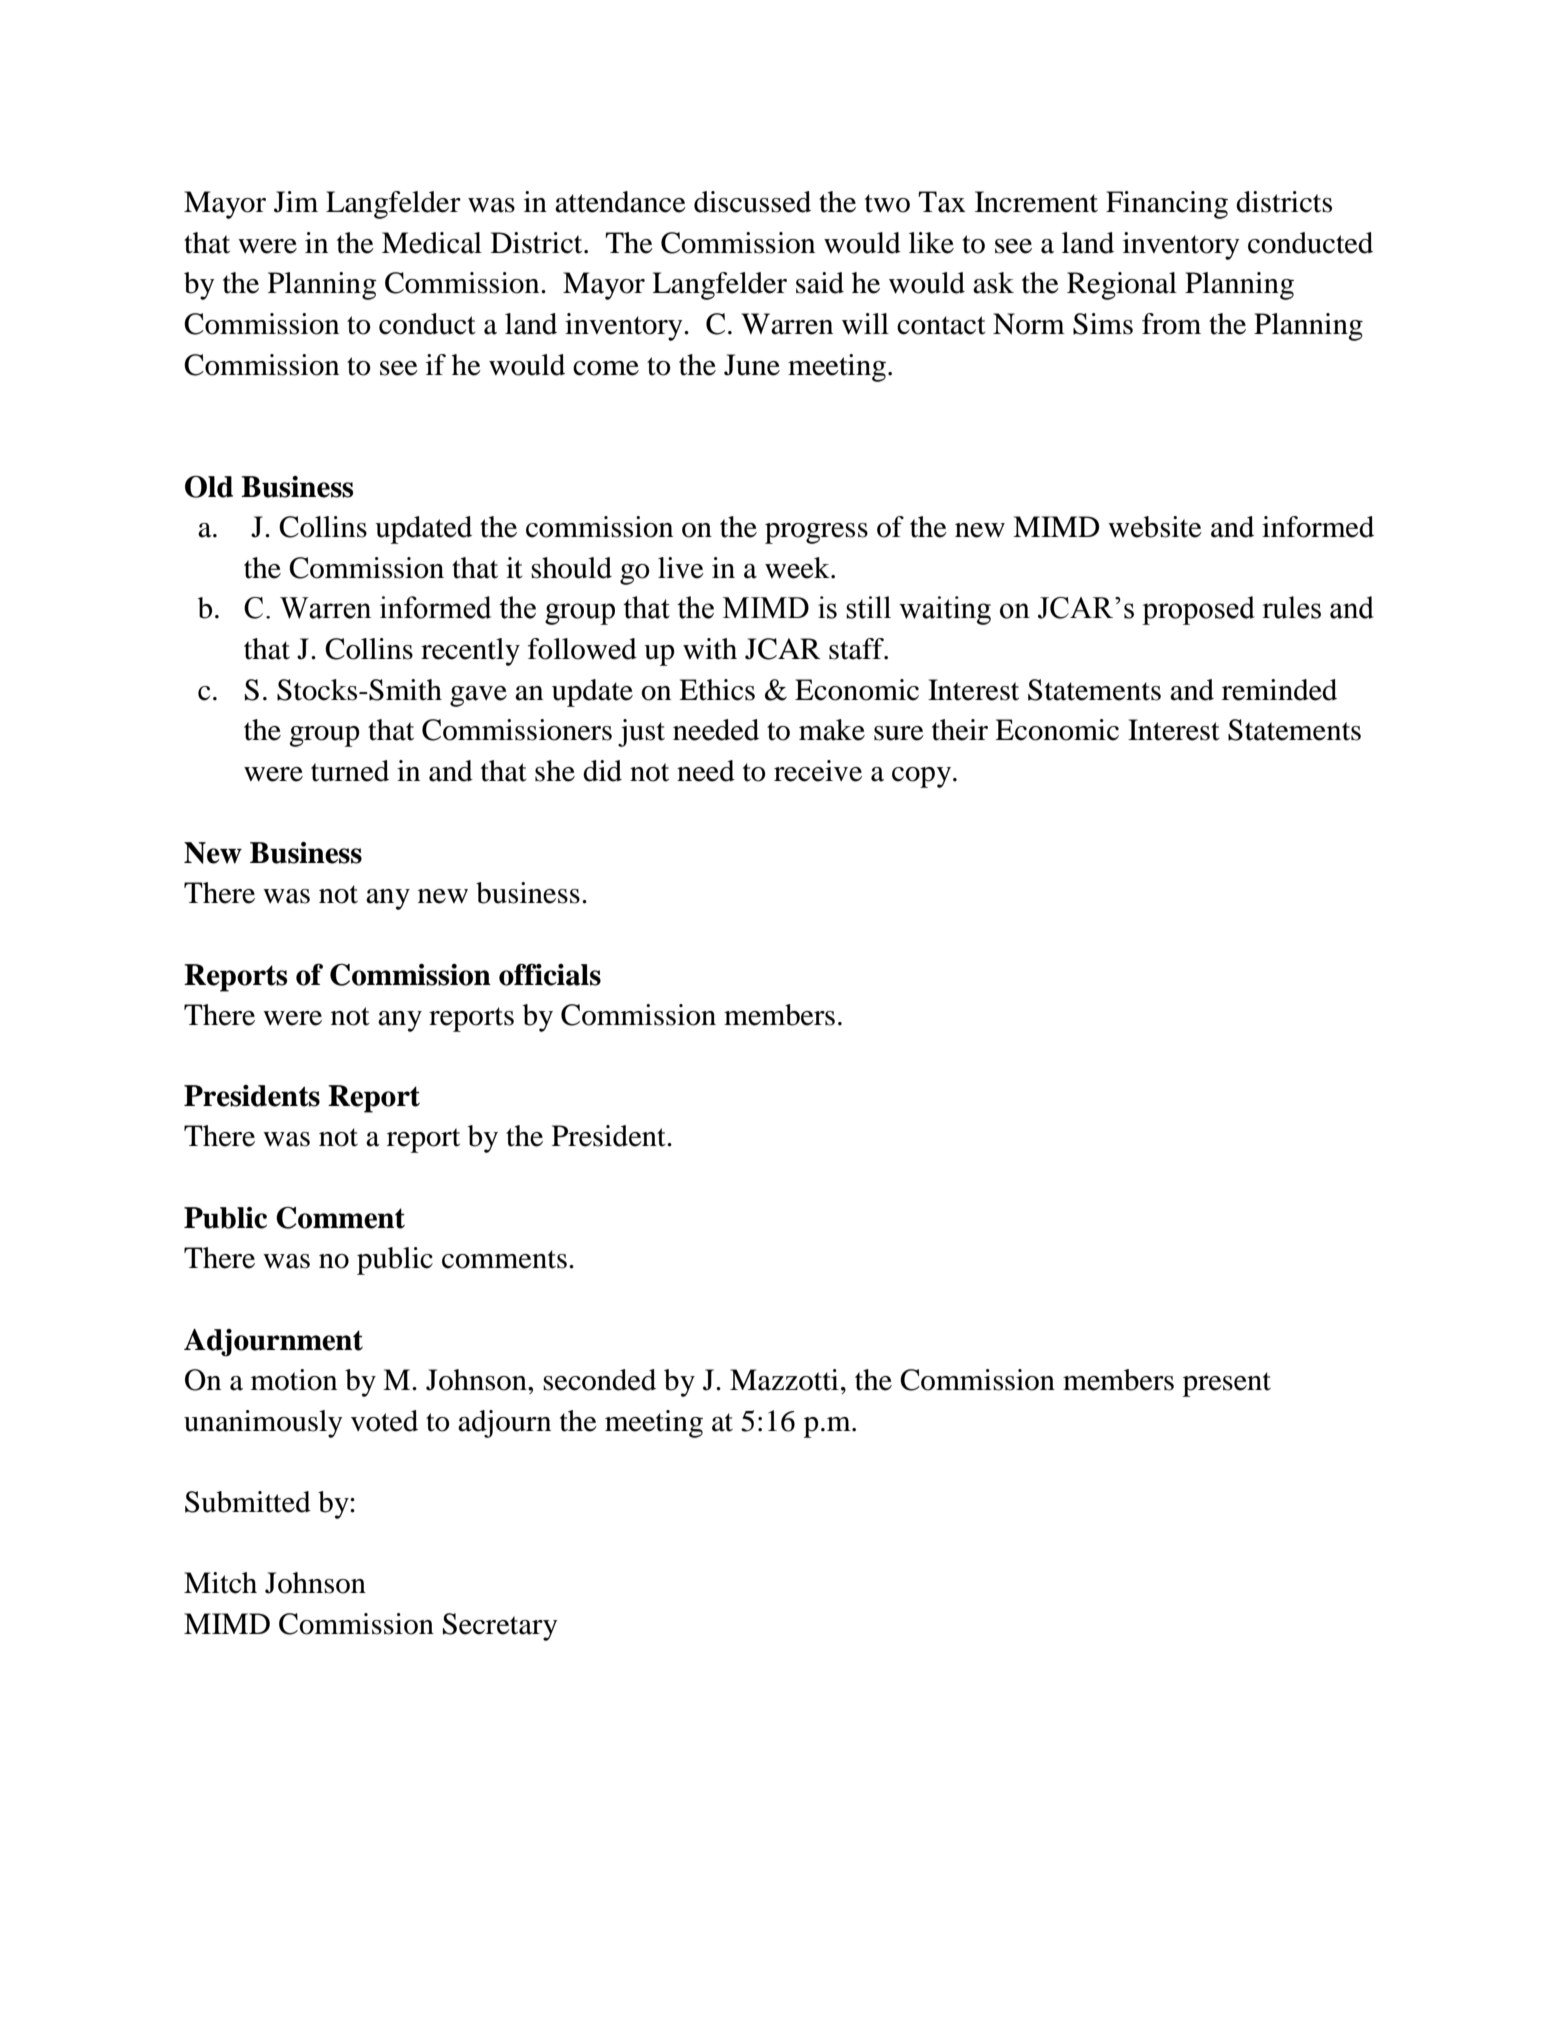 This document has width=1566, height=2027. I want to click on recently, so click(470, 652).
